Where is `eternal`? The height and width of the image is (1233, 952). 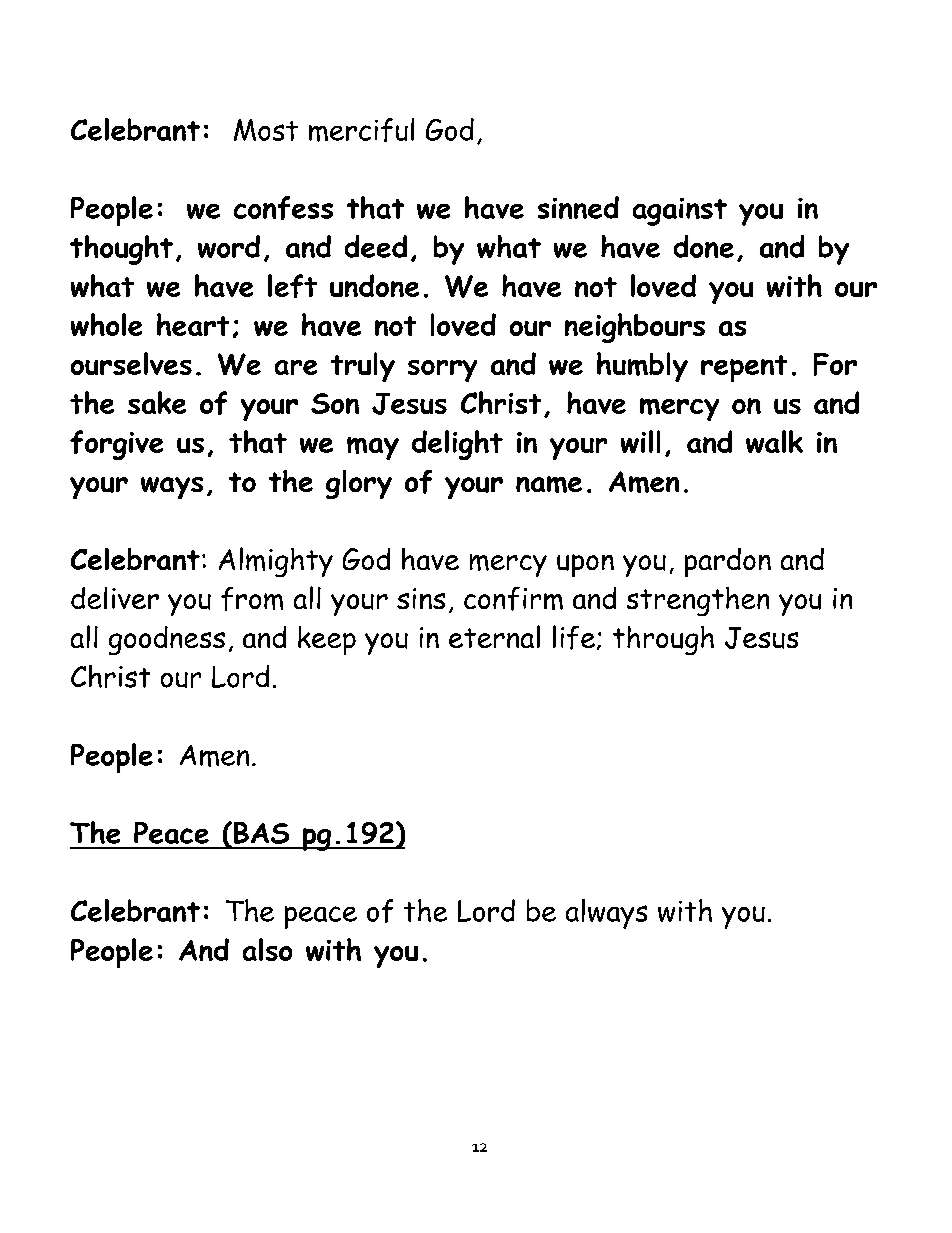 eternal is located at coordinates (494, 636).
